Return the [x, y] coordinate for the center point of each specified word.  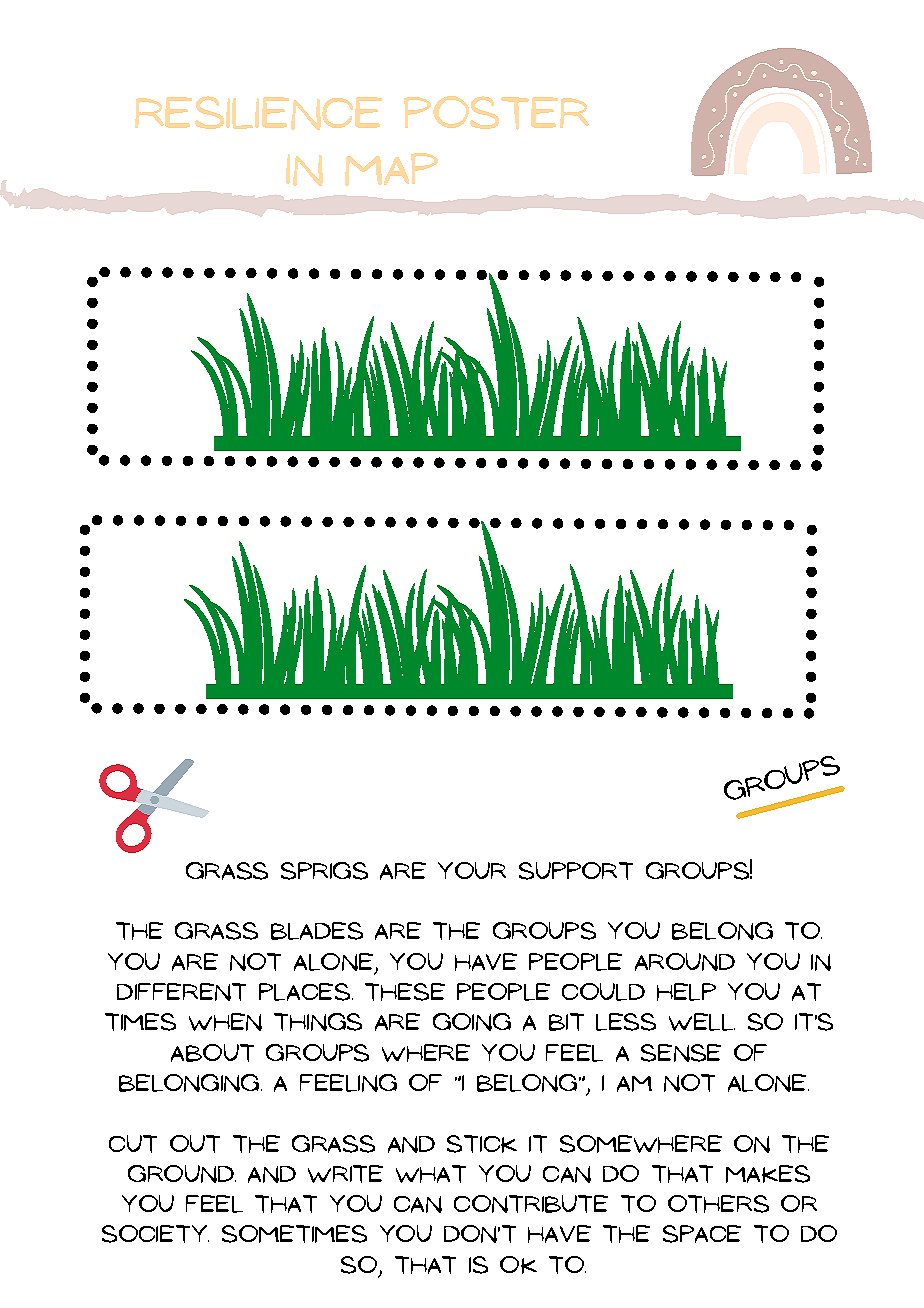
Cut [133, 1144]
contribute [531, 1204]
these [405, 992]
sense [681, 1053]
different [181, 992]
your [472, 870]
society [155, 1234]
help [686, 992]
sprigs [324, 871]
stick [482, 1144]
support [576, 871]
